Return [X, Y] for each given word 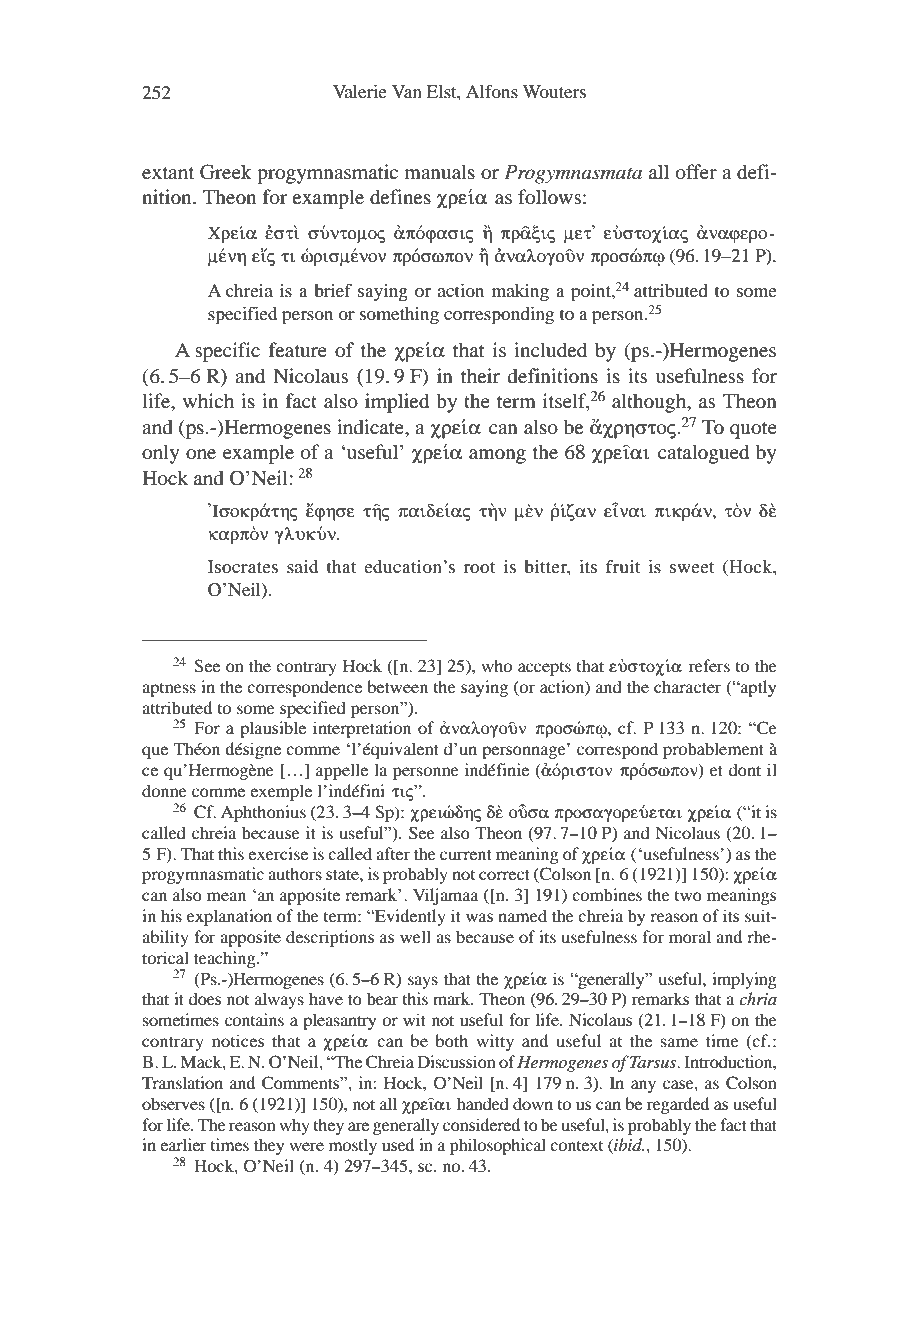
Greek [226, 172]
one [201, 454]
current [466, 855]
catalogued [703, 454]
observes [173, 1103]
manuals [440, 171]
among [497, 456]
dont [745, 769]
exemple [281, 792]
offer [696, 172]
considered [481, 1124]
